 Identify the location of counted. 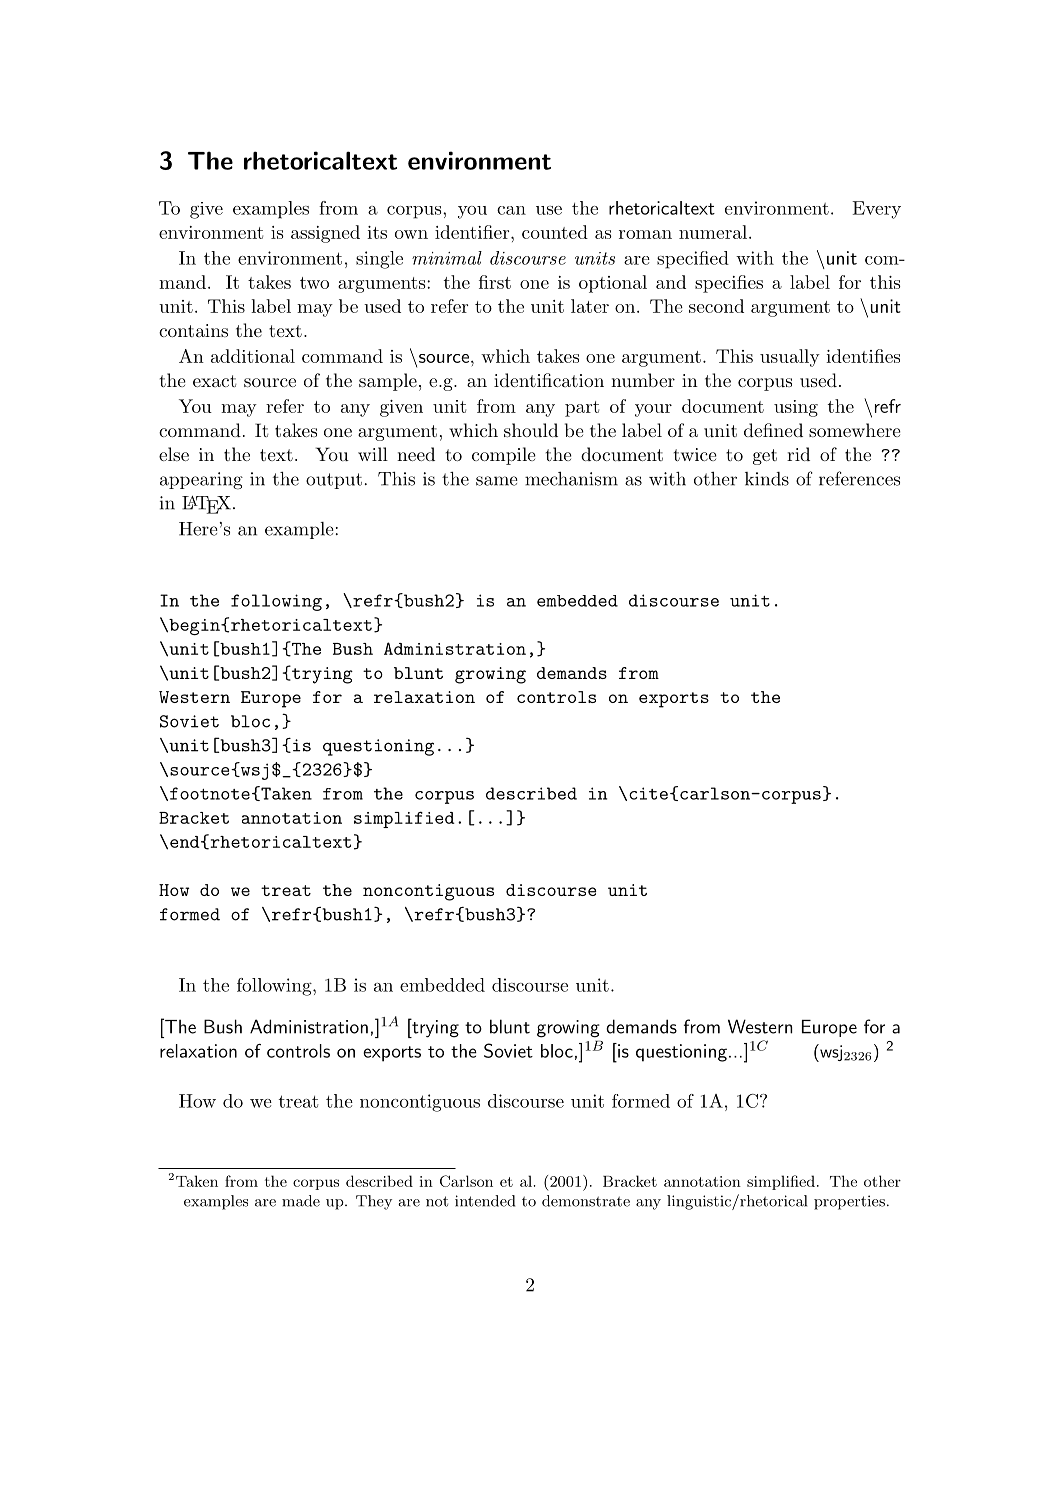
(555, 232).
